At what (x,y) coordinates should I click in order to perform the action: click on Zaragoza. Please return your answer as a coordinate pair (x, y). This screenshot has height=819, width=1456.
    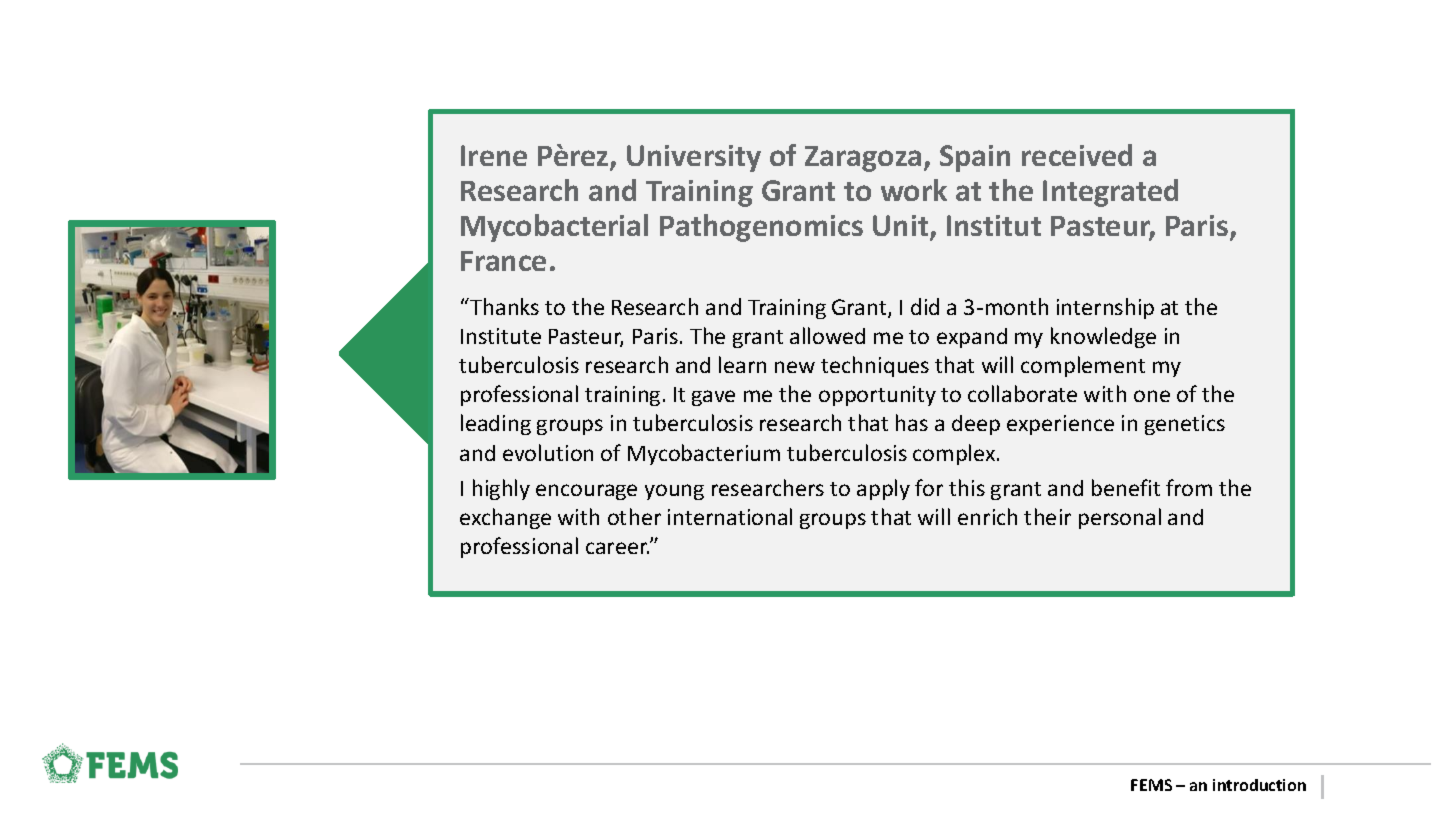
    Looking at the image, I should click on (863, 159).
